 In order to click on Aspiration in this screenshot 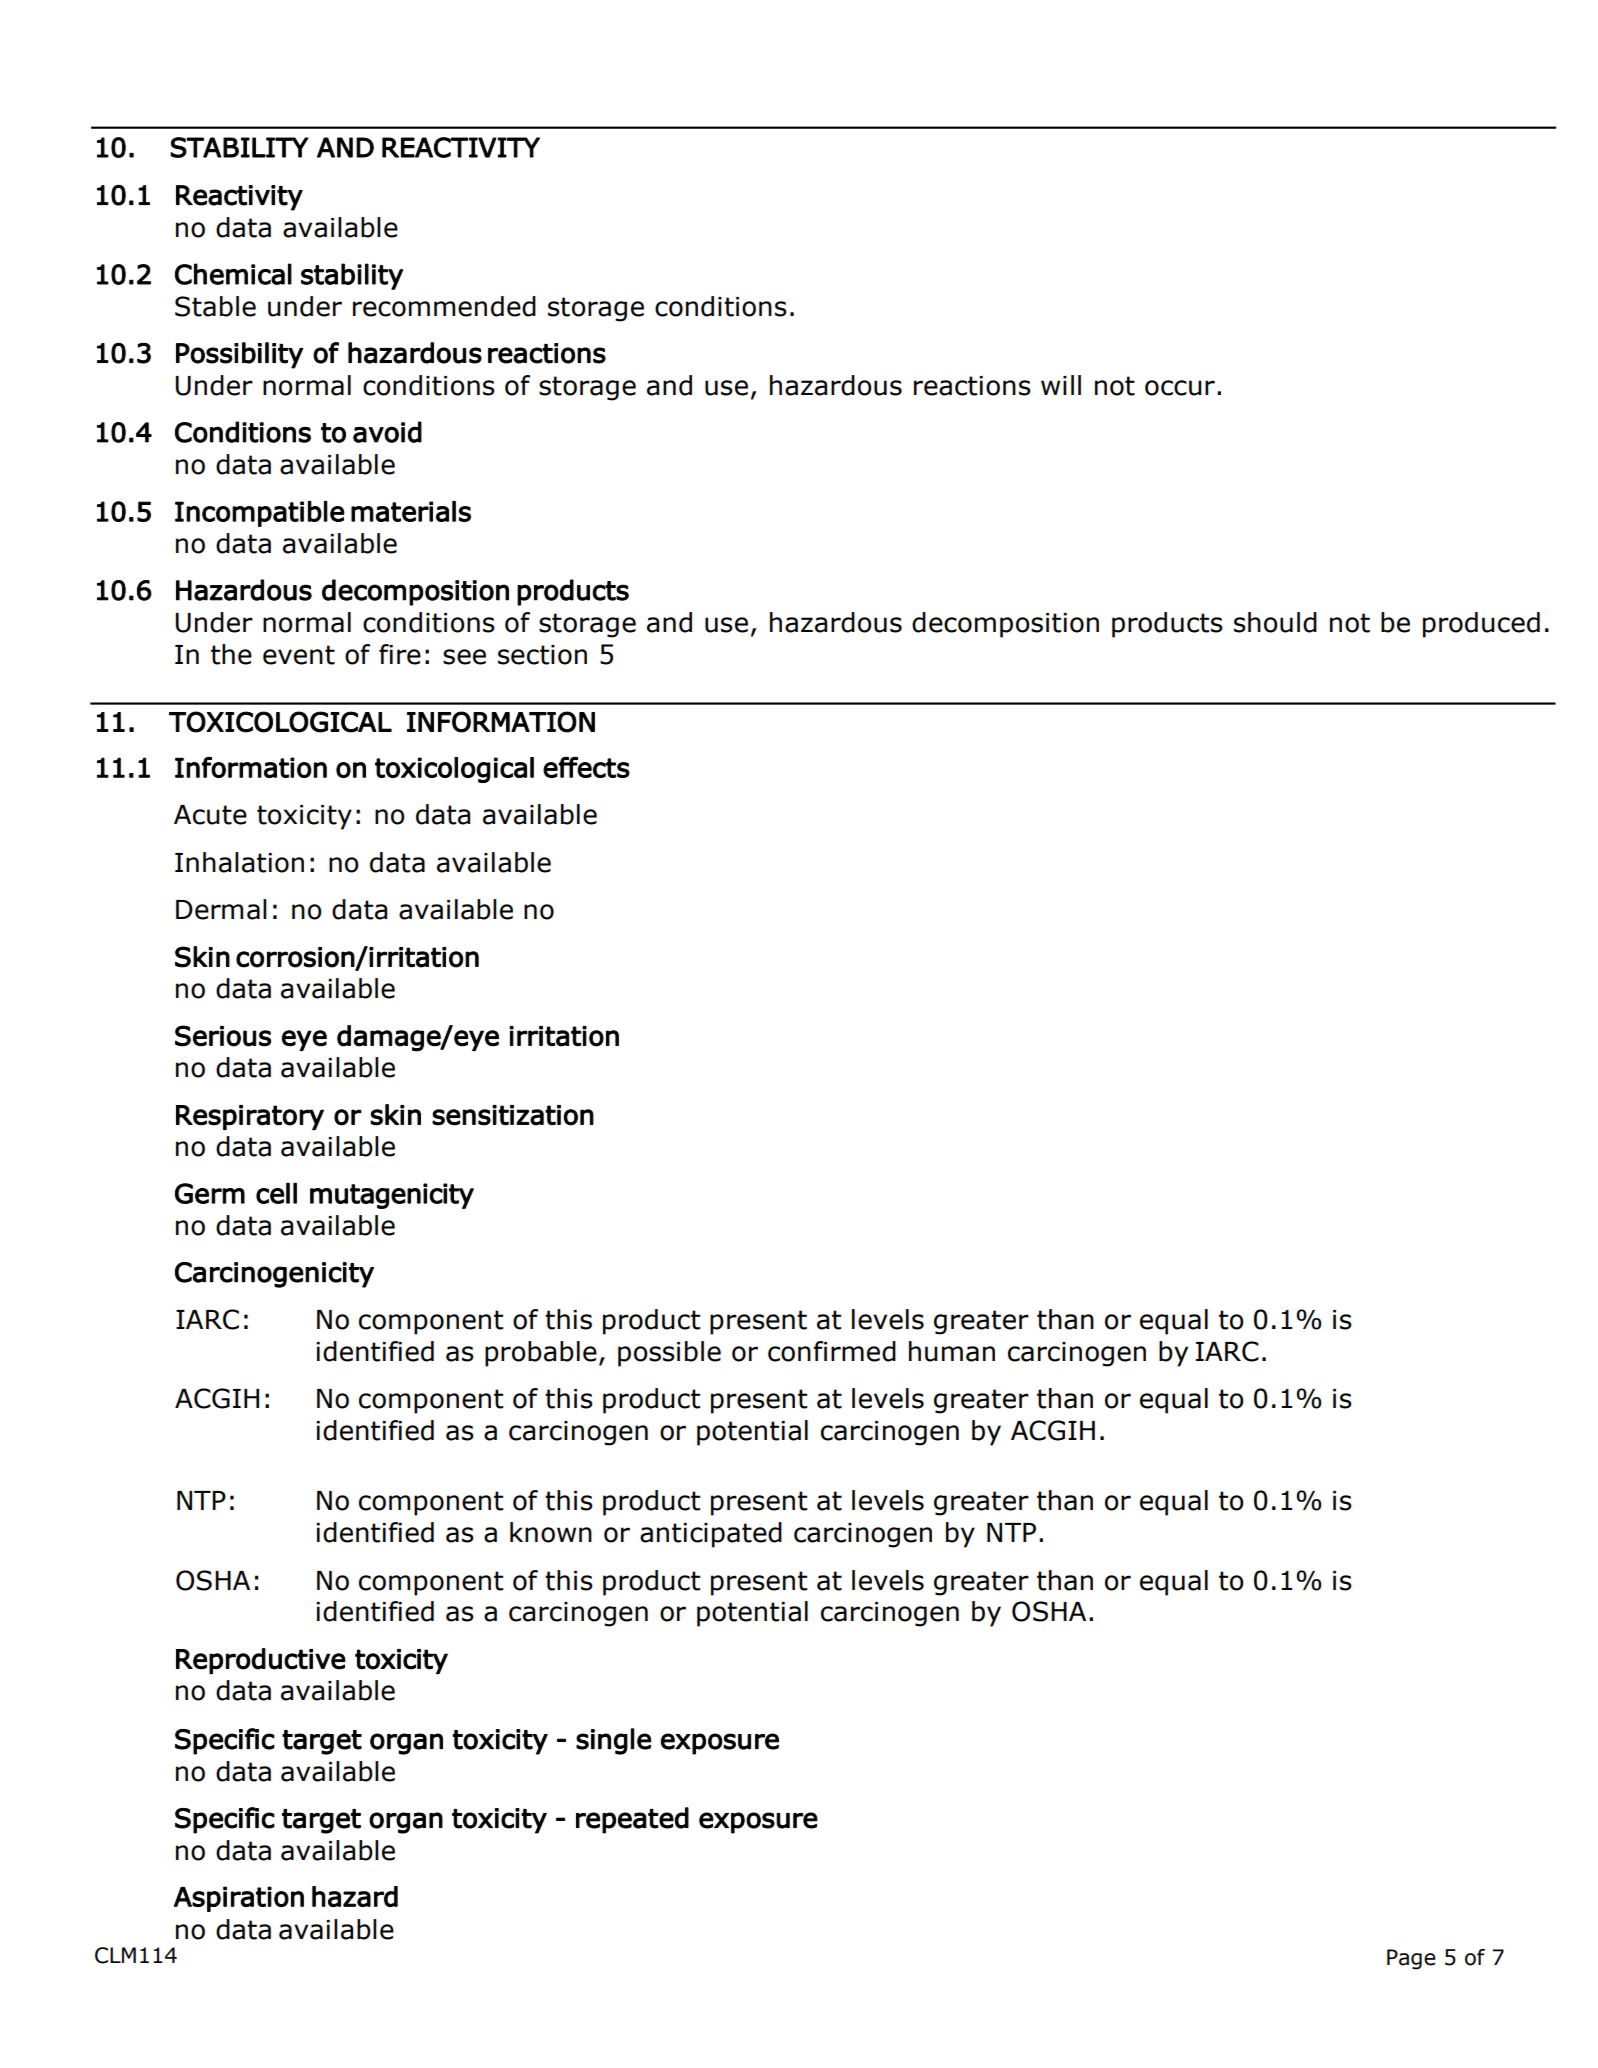, I will do `click(239, 1899)`.
